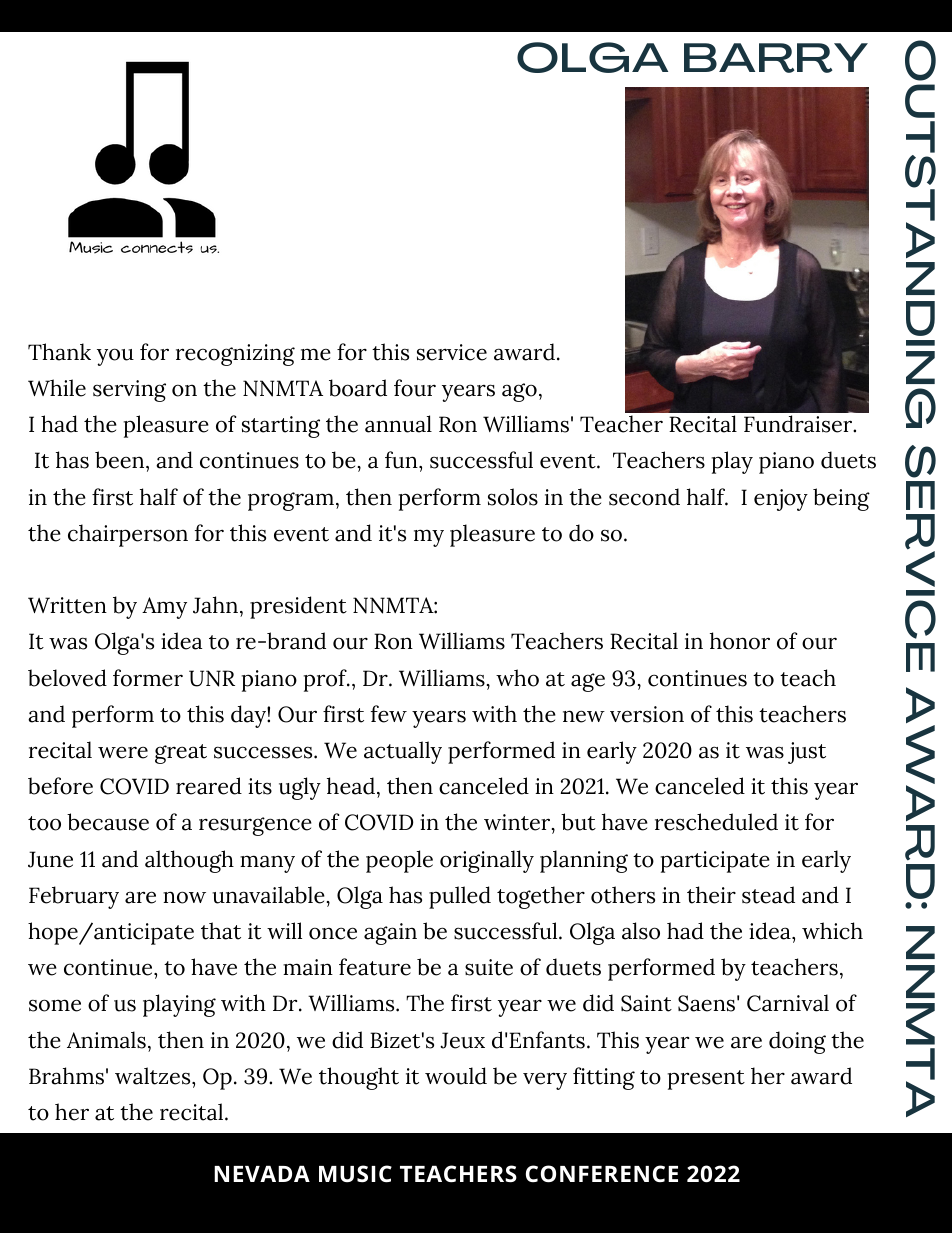 The image size is (952, 1233). What do you see at coordinates (164, 608) in the image?
I see `Amy` at bounding box center [164, 608].
